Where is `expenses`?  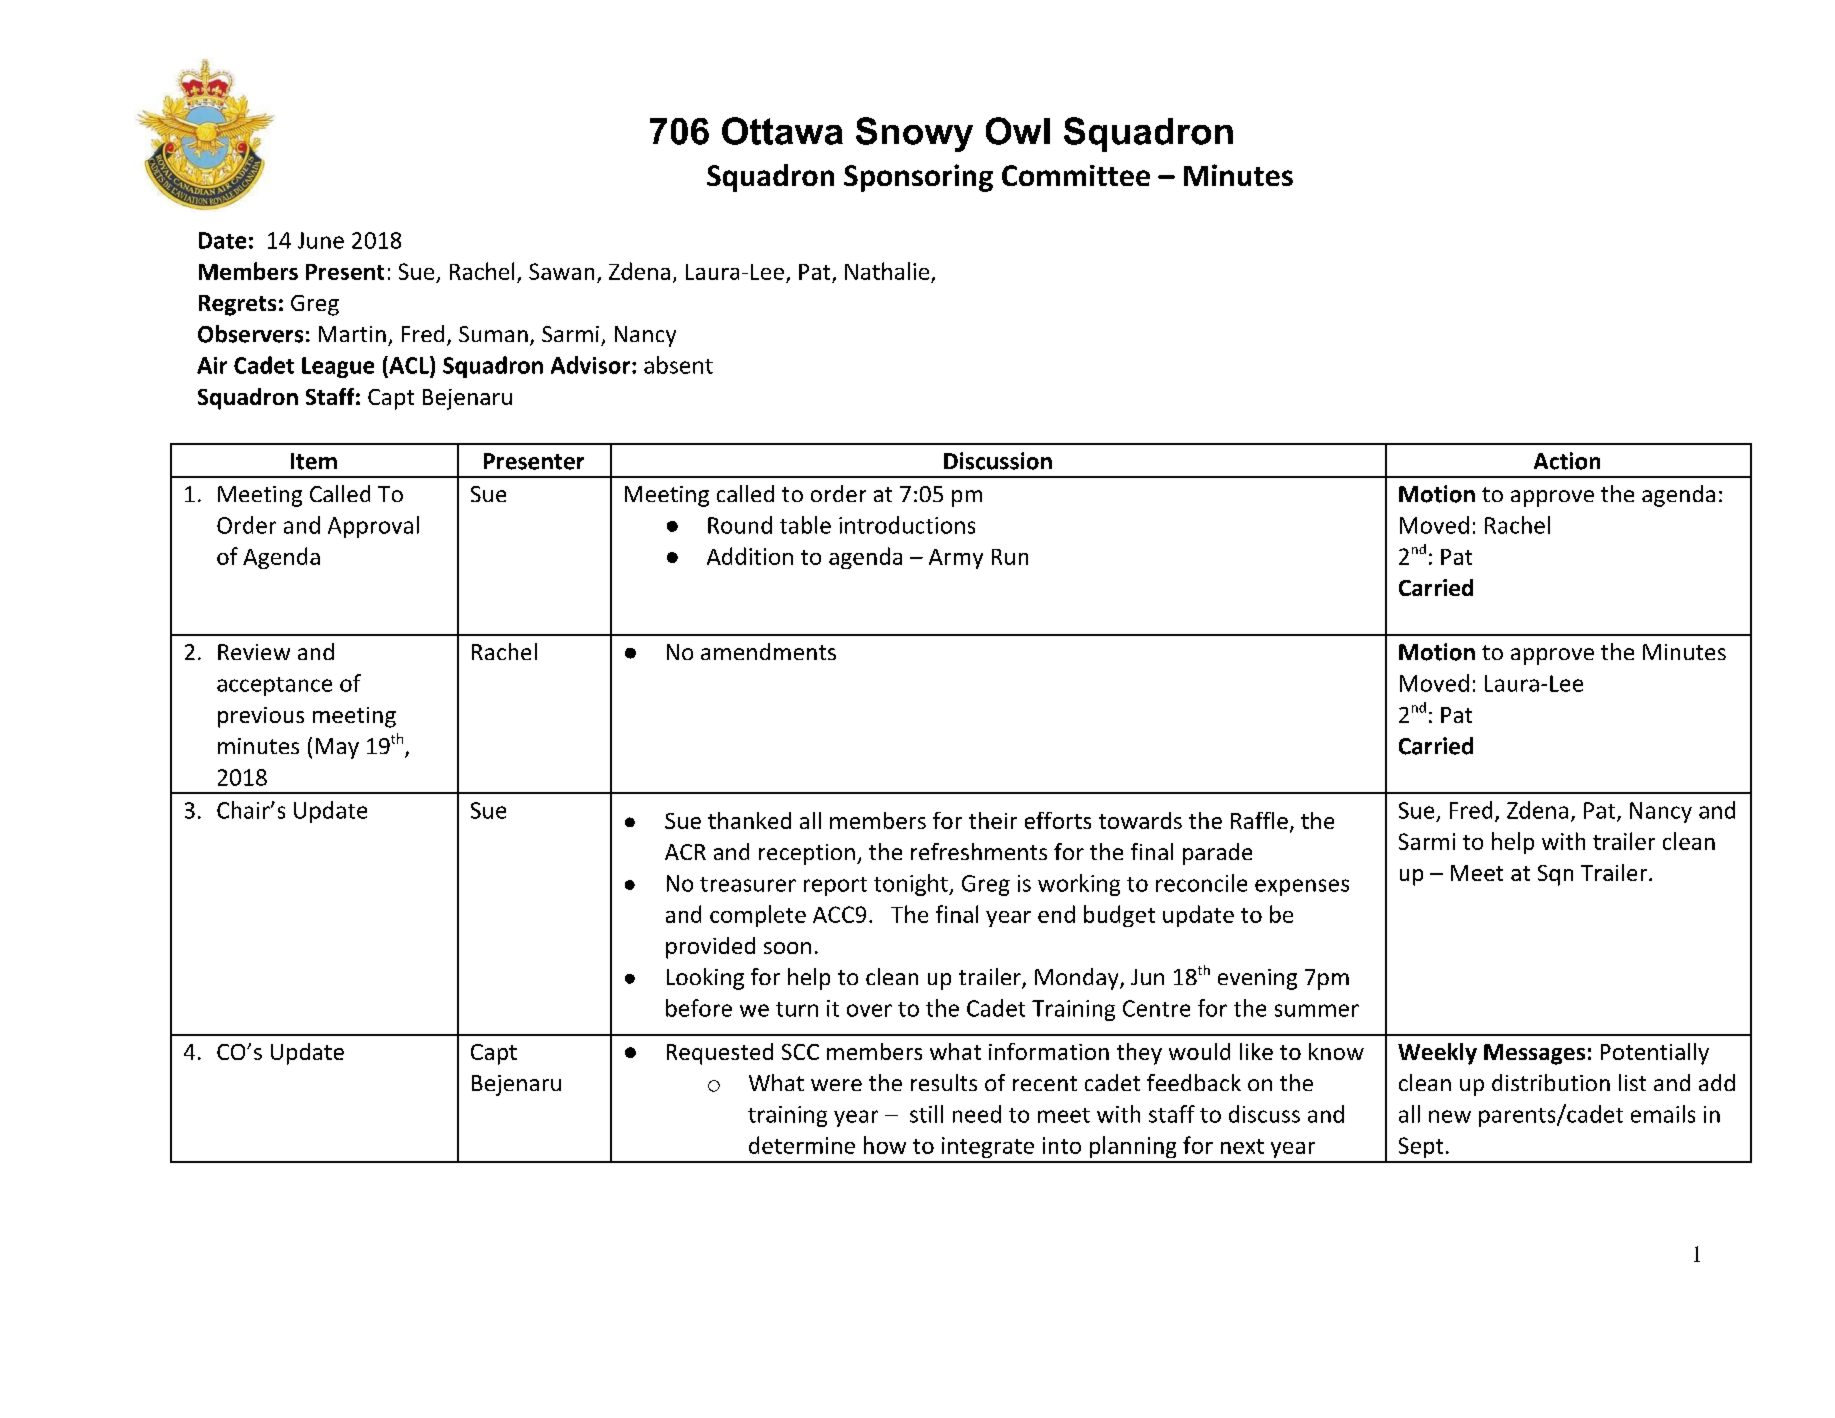
expenses is located at coordinates (1302, 887).
